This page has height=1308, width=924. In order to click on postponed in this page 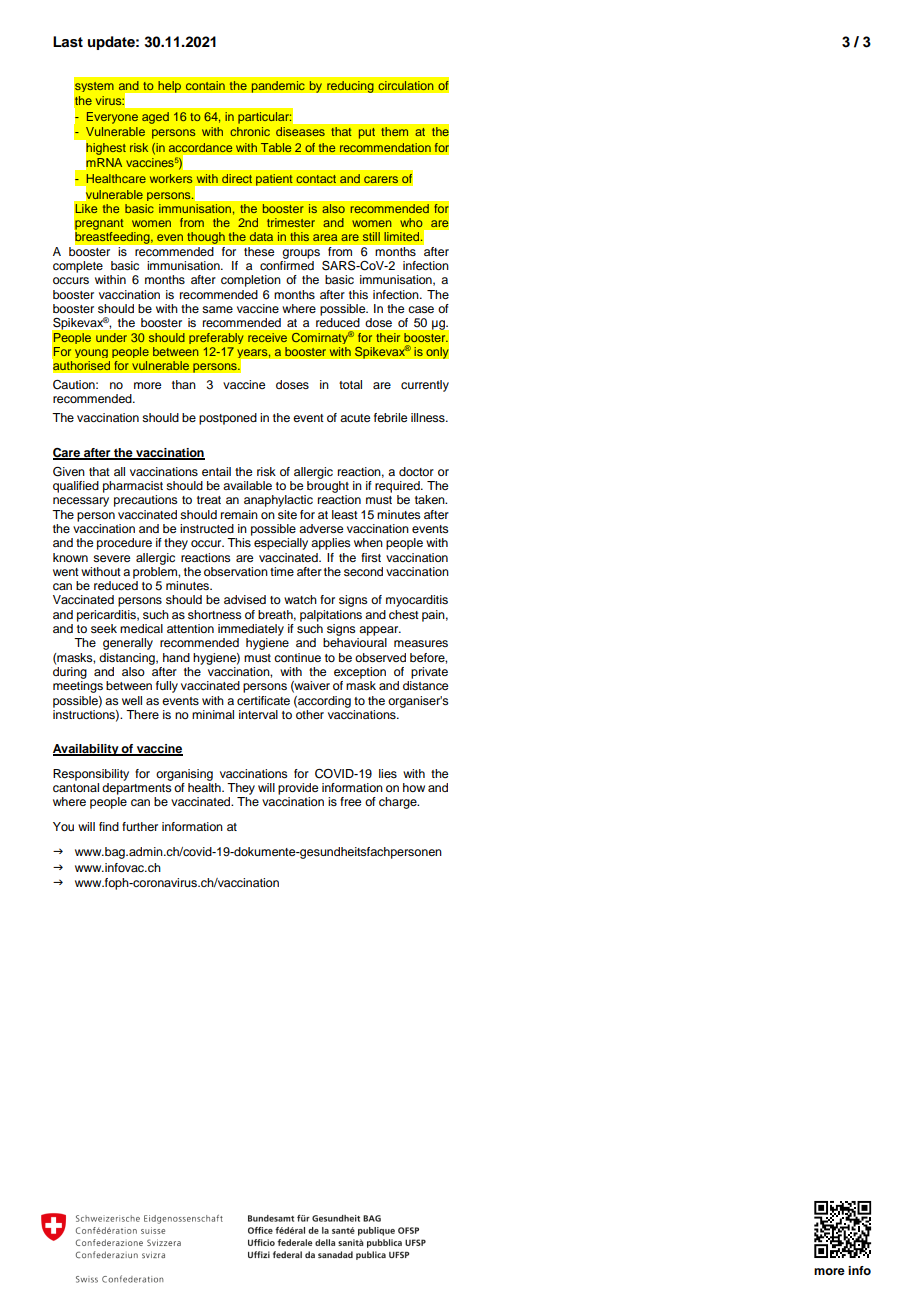, I will do `click(228, 419)`.
